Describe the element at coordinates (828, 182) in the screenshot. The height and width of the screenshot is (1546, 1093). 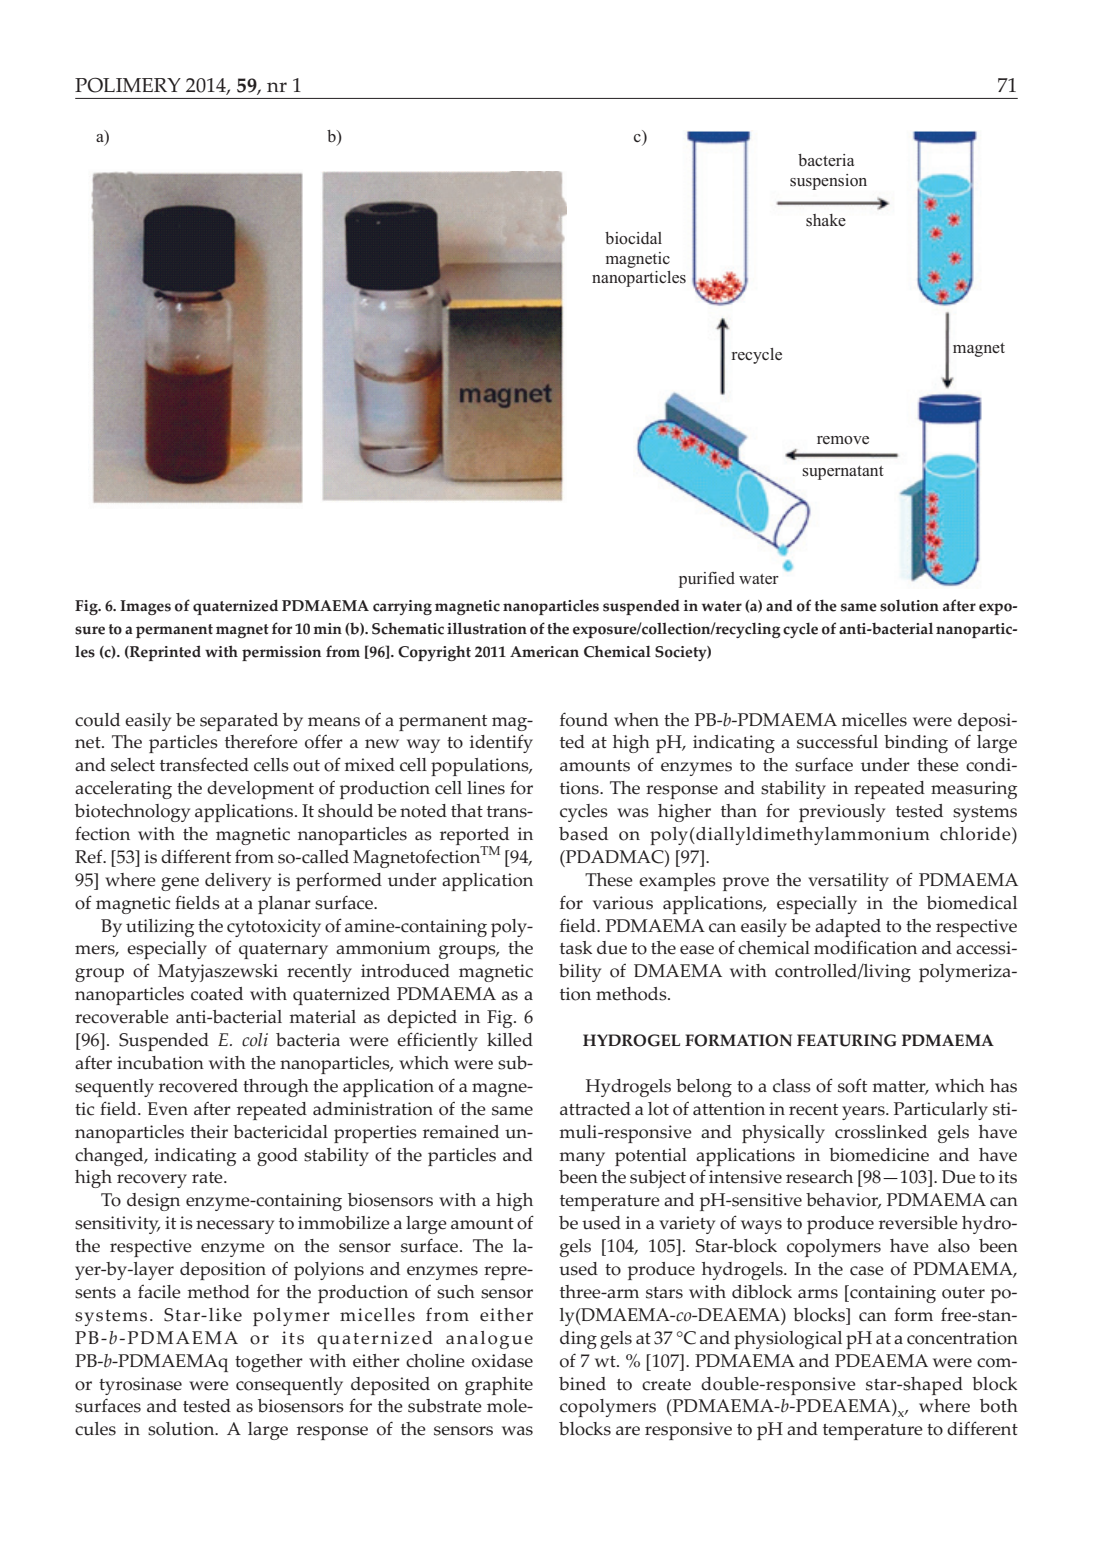
I see `suspension` at that location.
